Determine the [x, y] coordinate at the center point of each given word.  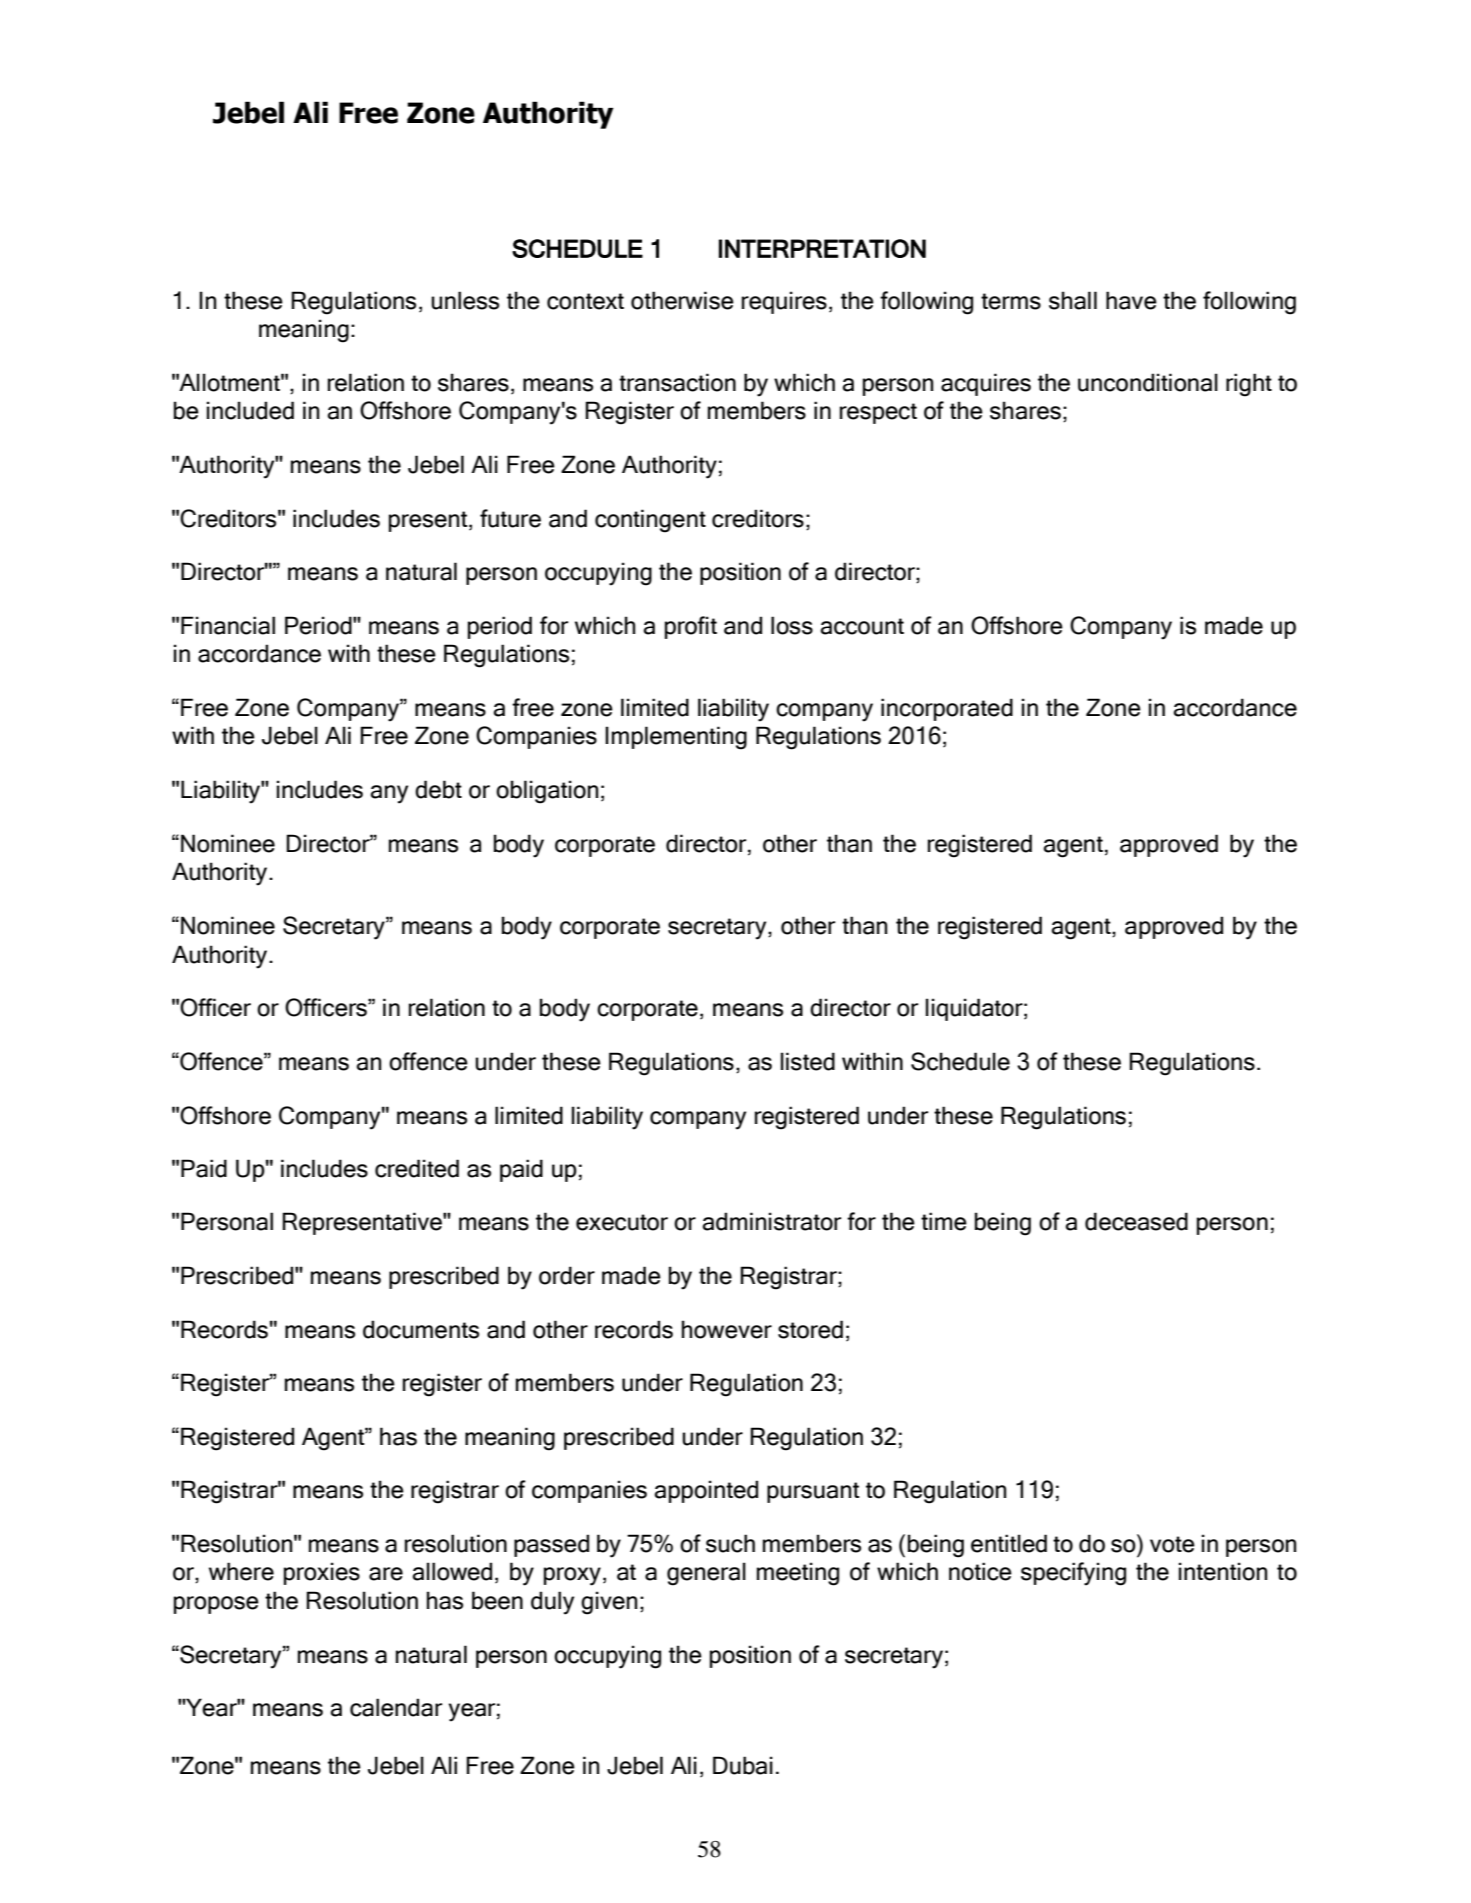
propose [216, 1605]
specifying [1073, 1574]
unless [465, 300]
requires [784, 302]
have [1131, 300]
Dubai [743, 1765]
